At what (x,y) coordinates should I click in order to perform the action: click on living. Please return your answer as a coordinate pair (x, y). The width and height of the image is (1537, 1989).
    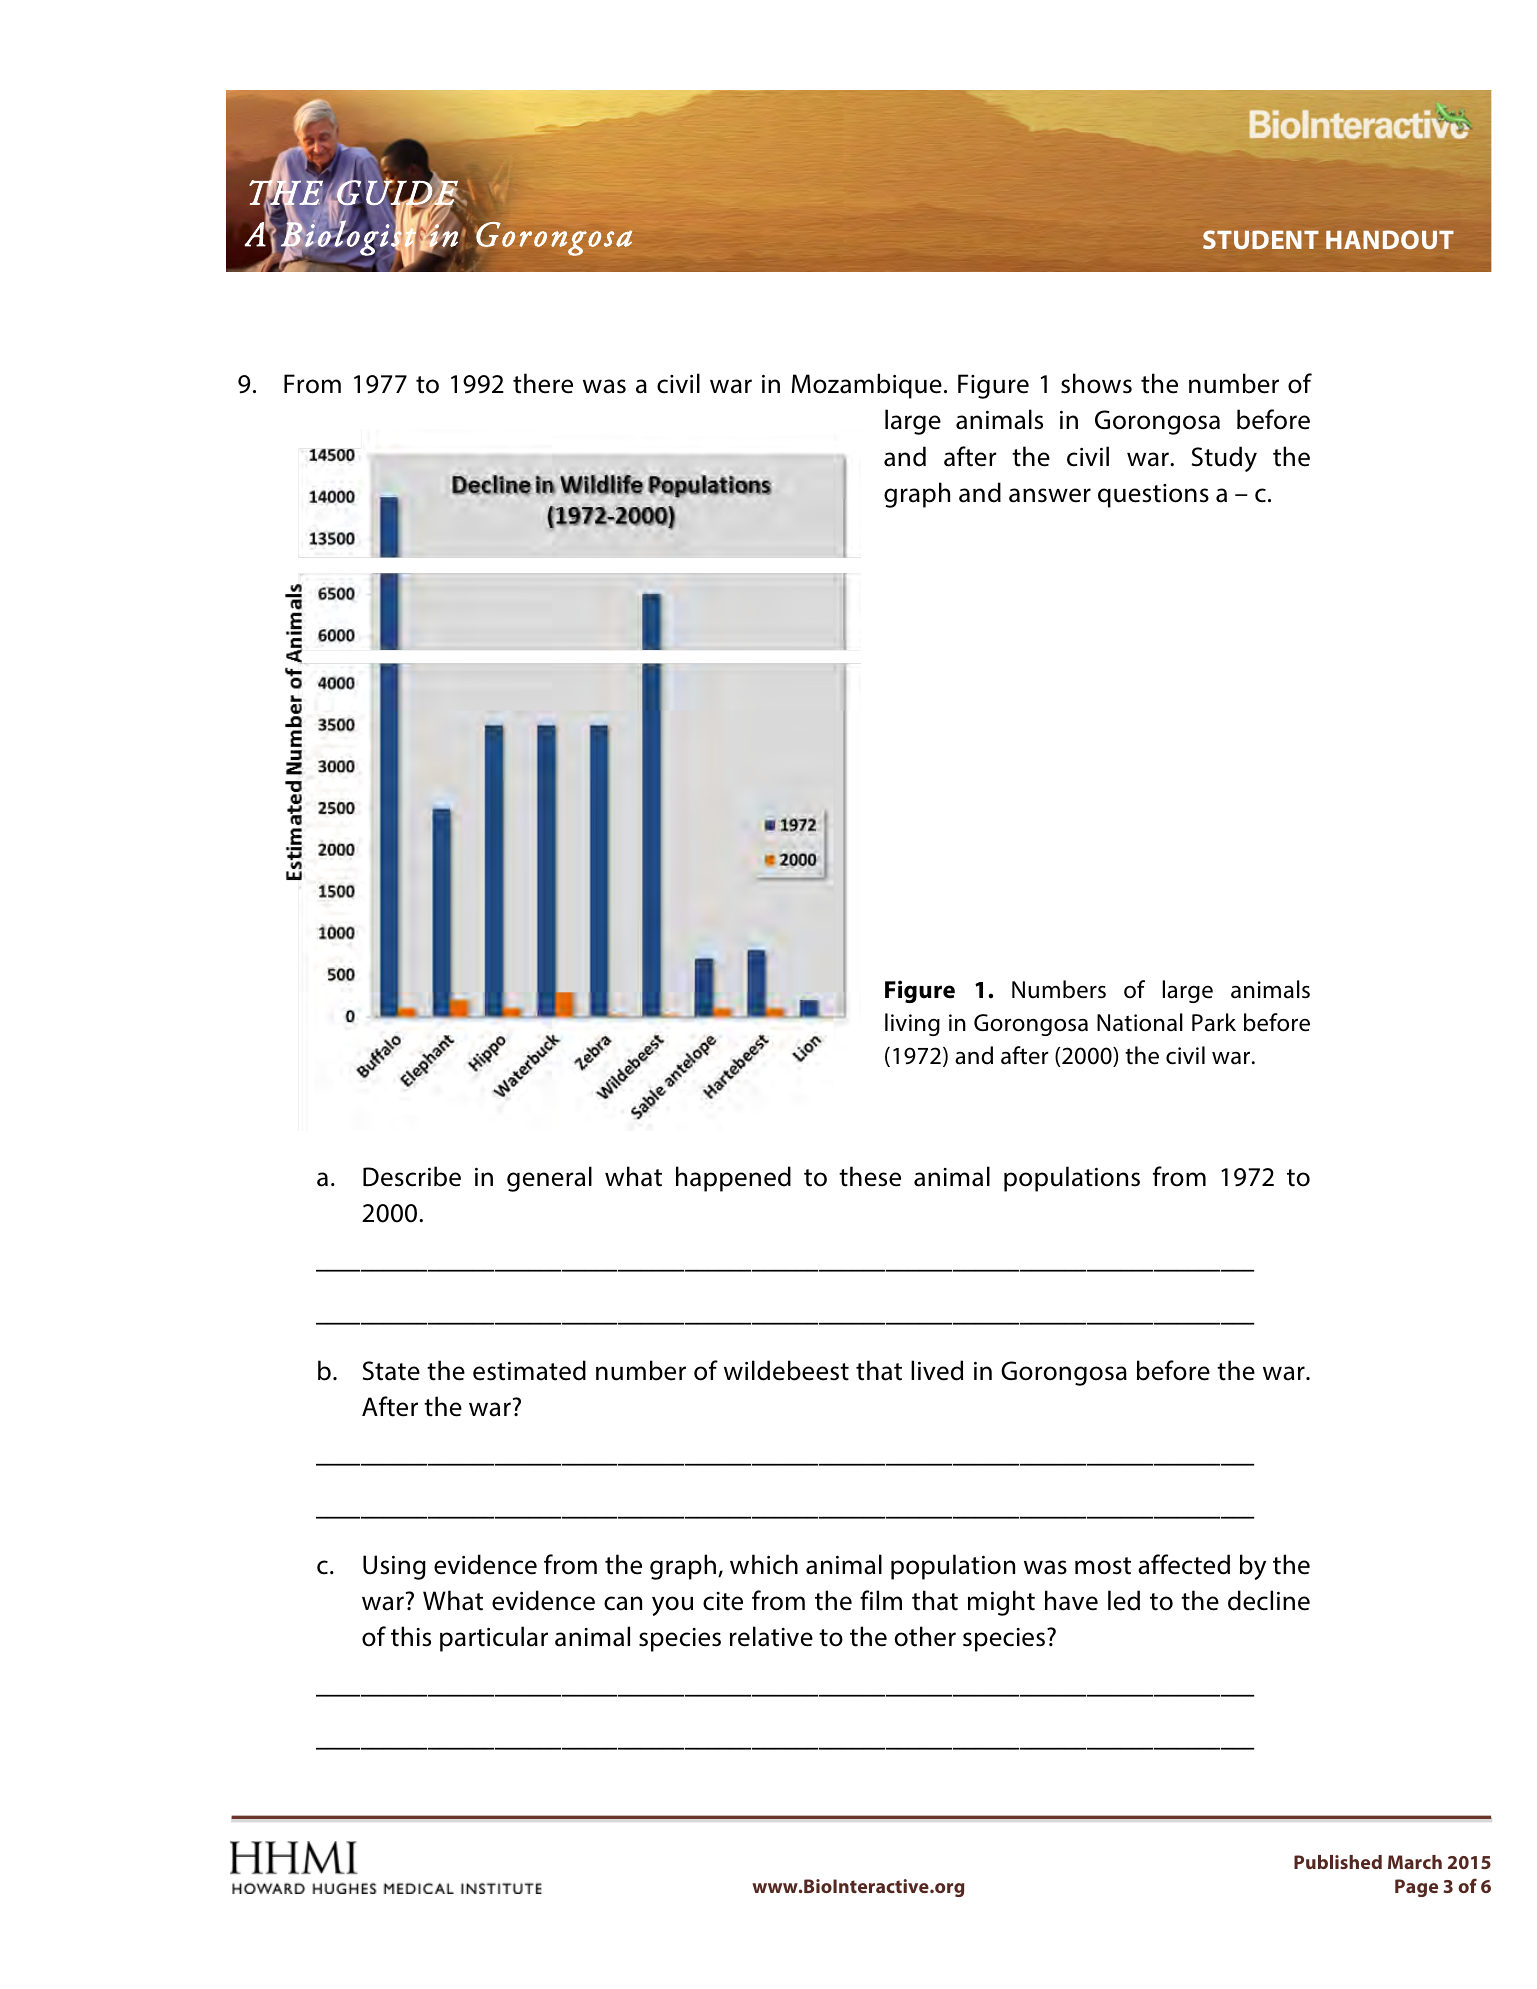
    Looking at the image, I should click on (912, 1024).
